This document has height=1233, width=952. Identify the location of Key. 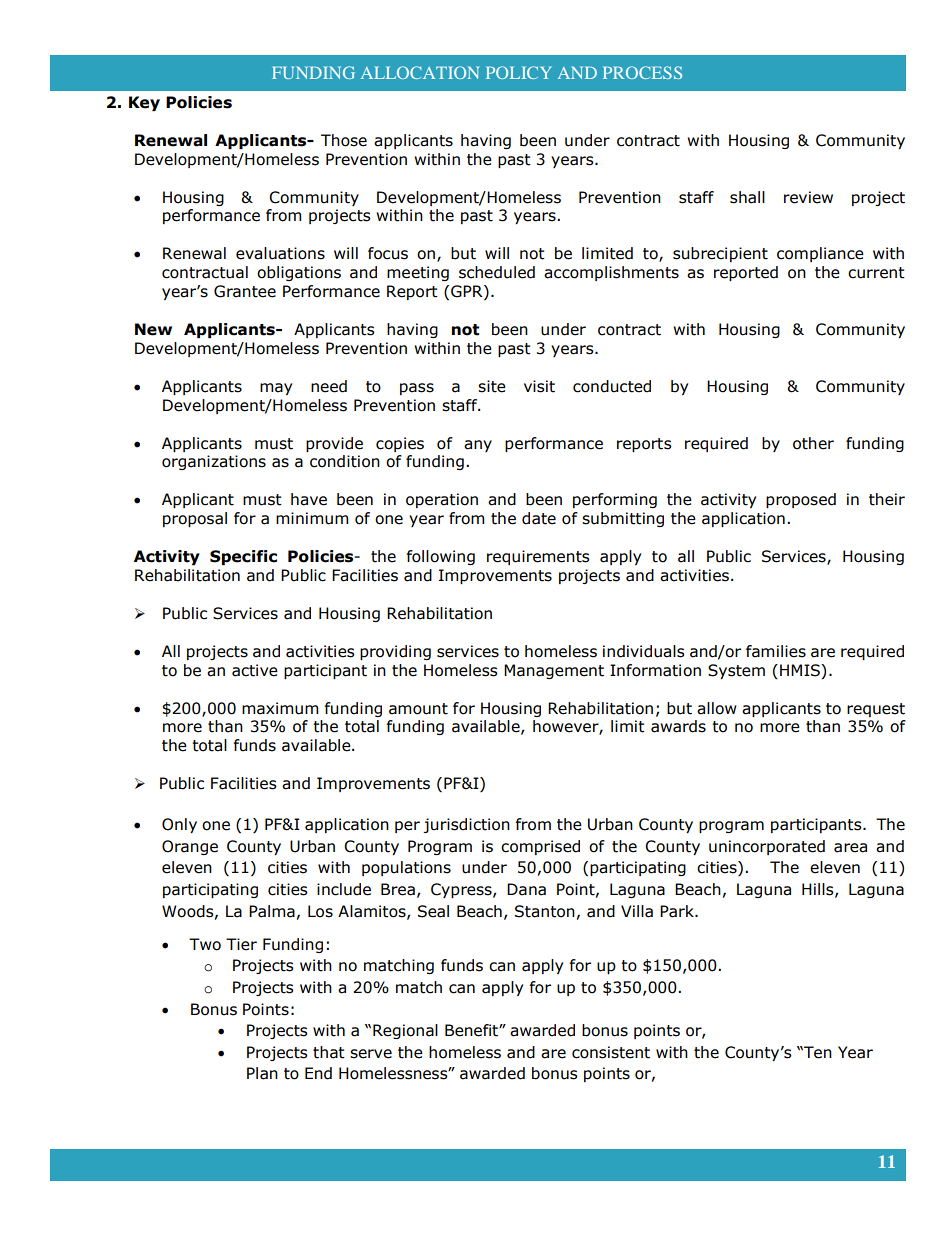
(144, 103).
